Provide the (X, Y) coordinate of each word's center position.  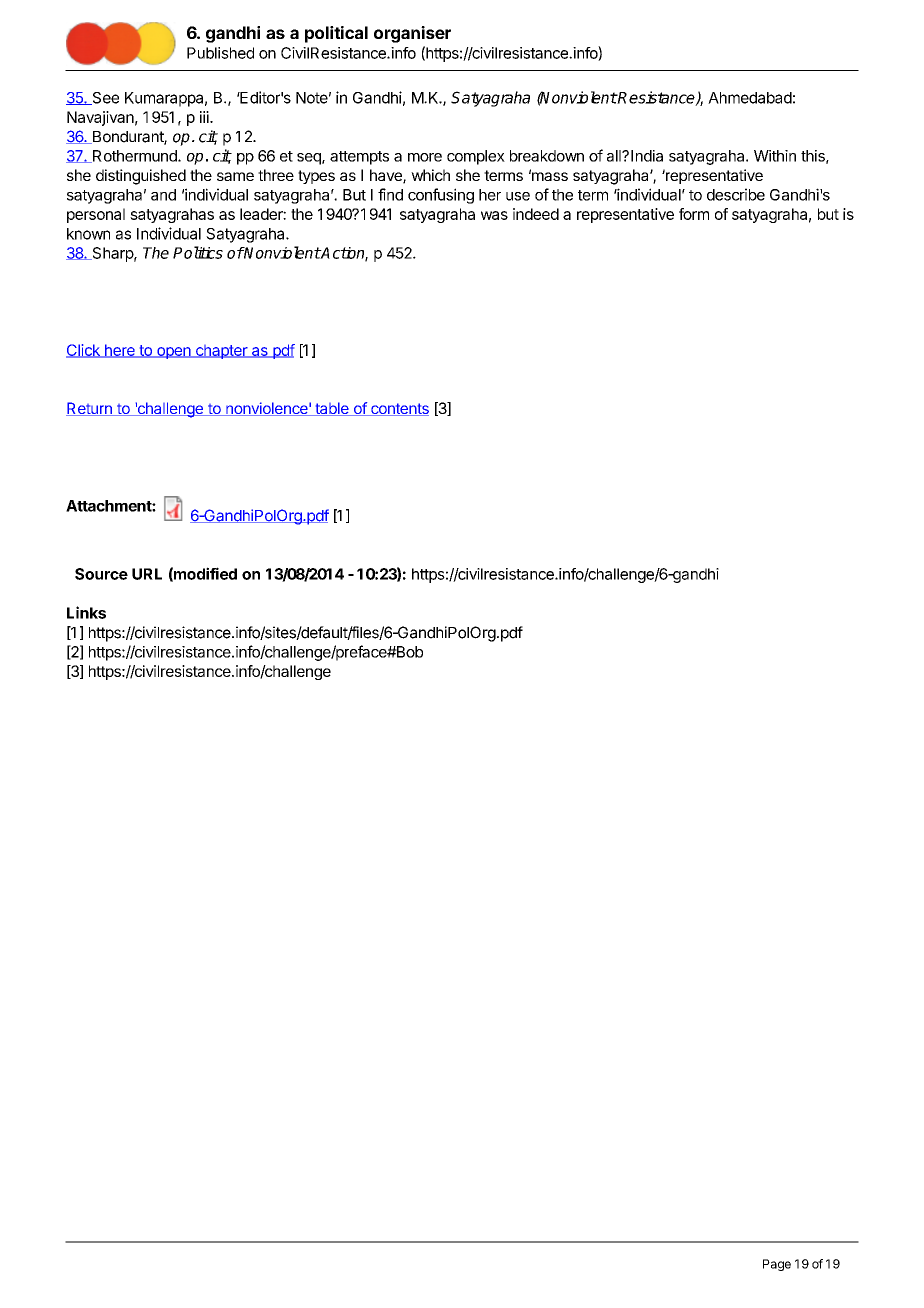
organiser (412, 34)
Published (220, 53)
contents (399, 409)
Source (101, 574)
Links (86, 612)
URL (147, 574)
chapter (222, 352)
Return (90, 409)
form (694, 214)
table (332, 409)
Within (775, 156)
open (174, 353)
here (119, 351)
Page (777, 1265)
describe (736, 194)
